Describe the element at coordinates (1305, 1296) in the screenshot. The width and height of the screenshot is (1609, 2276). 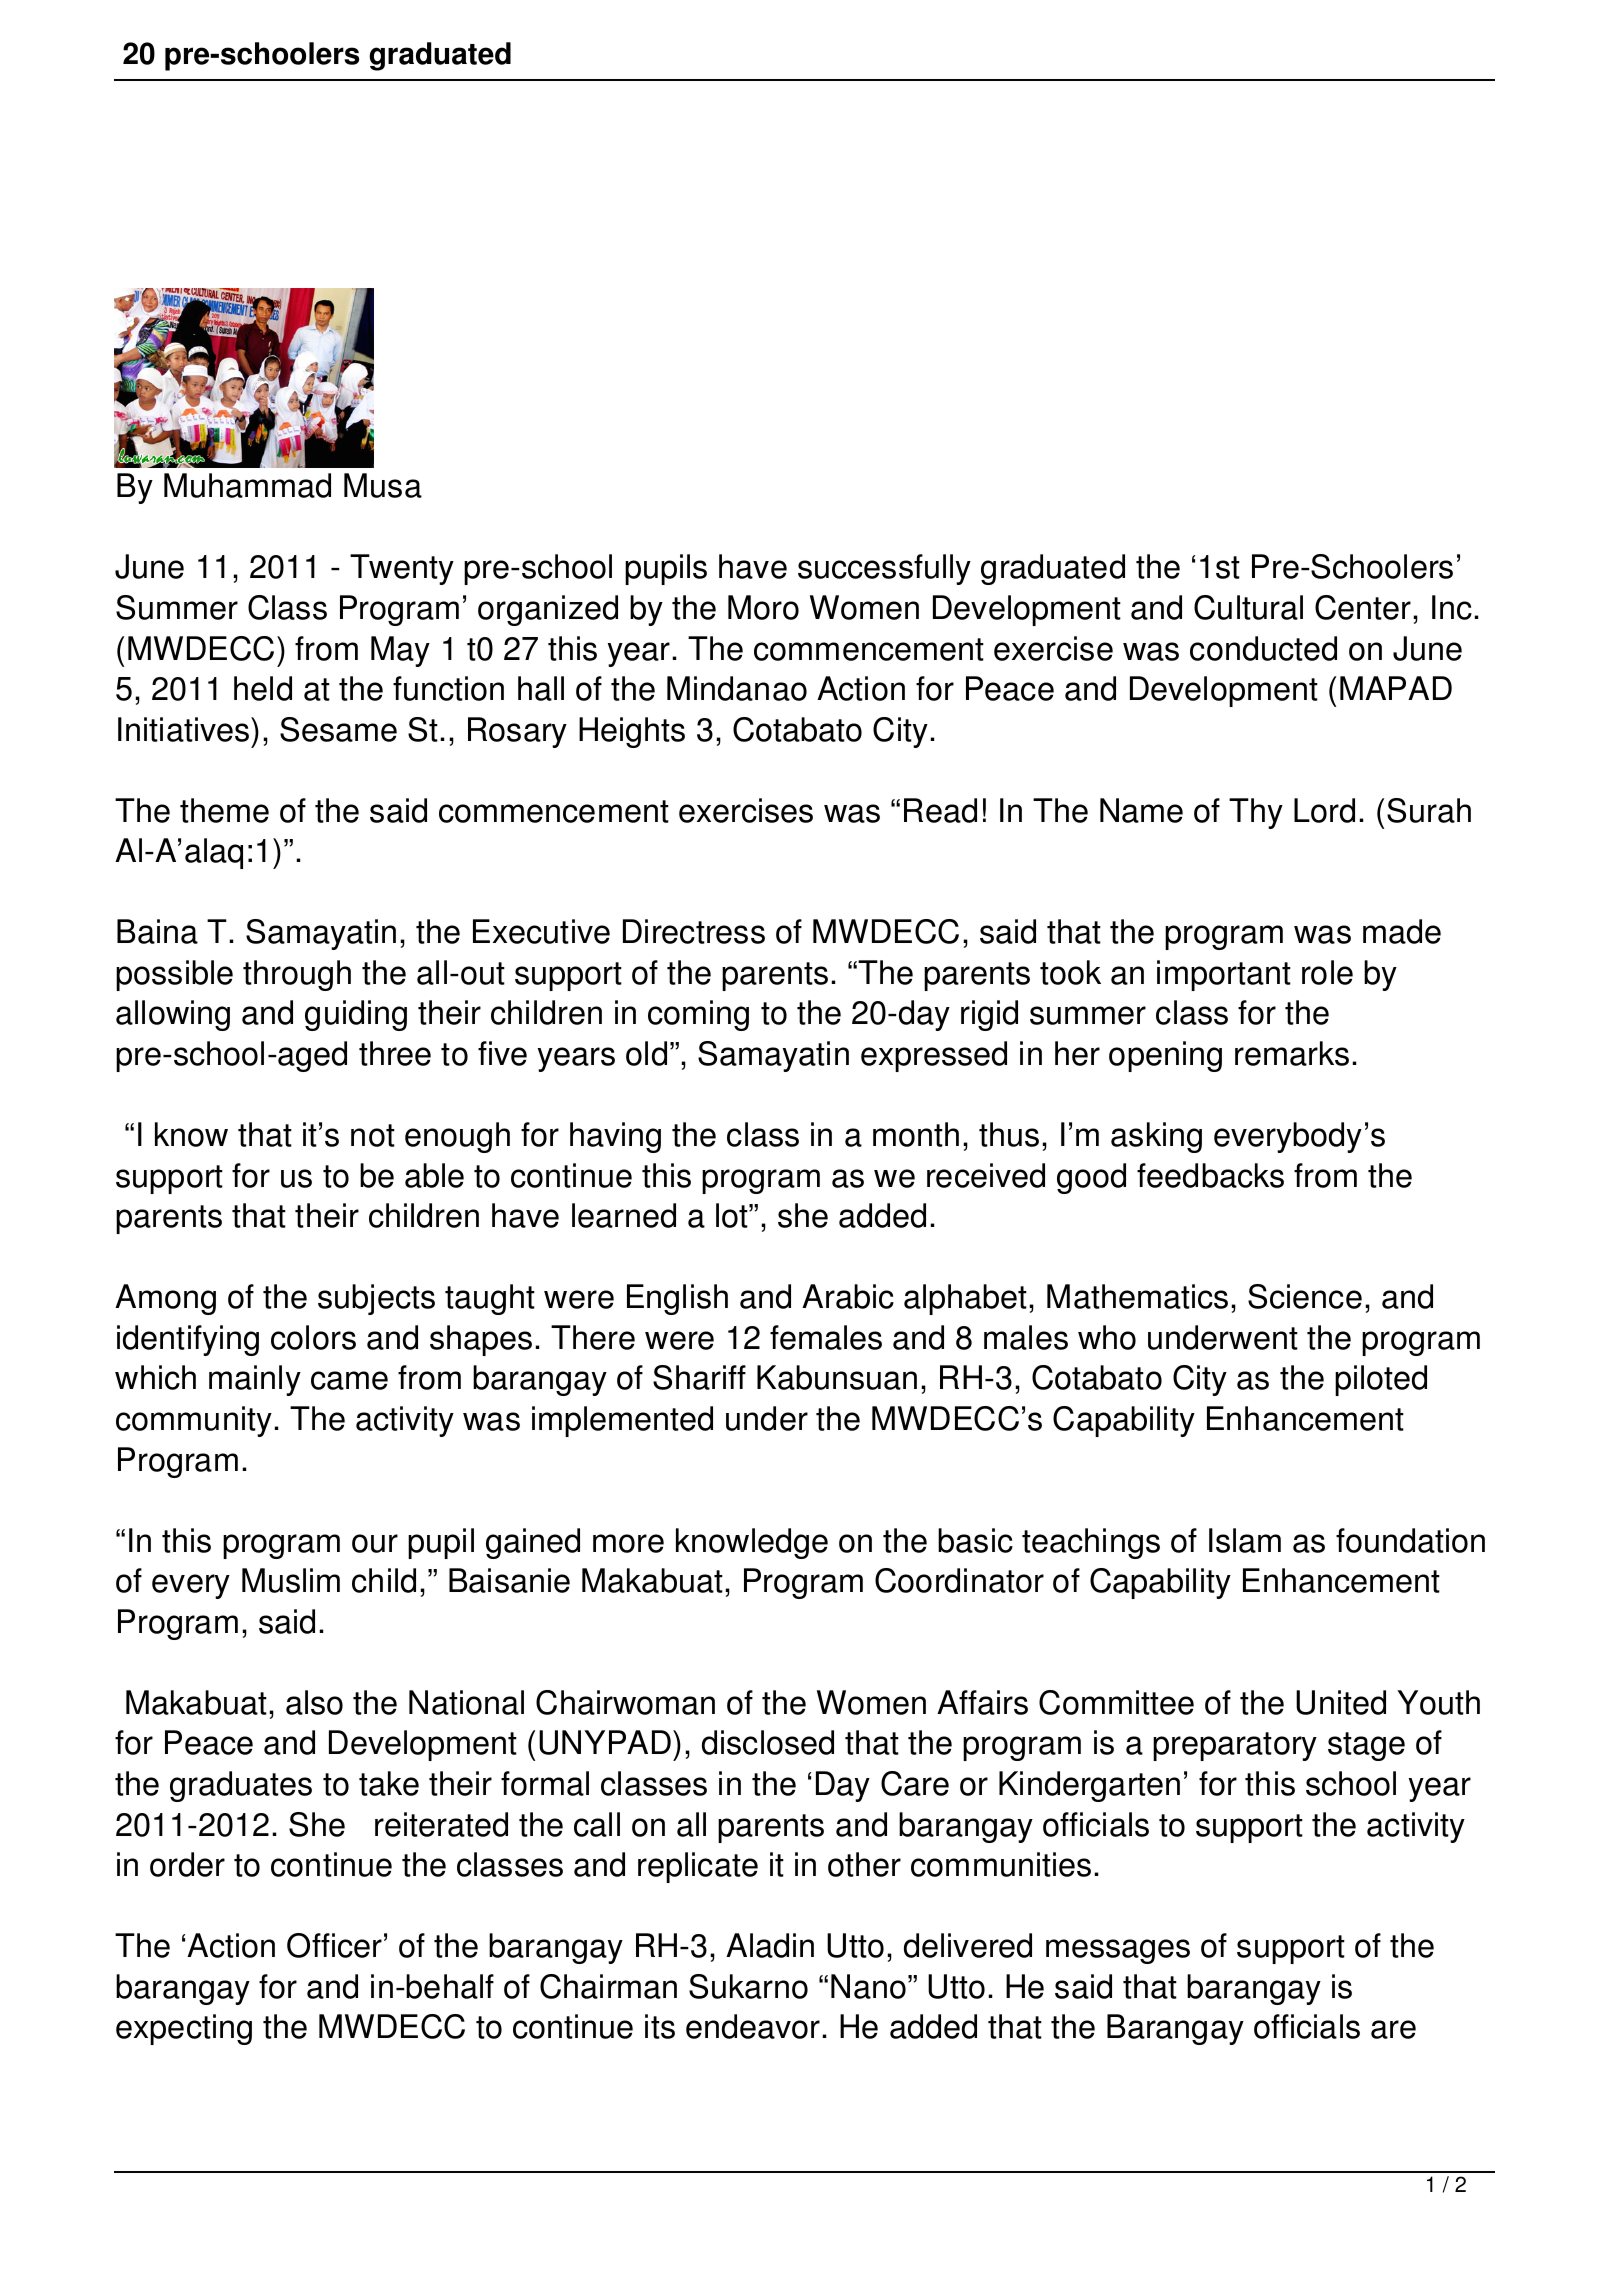
I see `Science` at that location.
